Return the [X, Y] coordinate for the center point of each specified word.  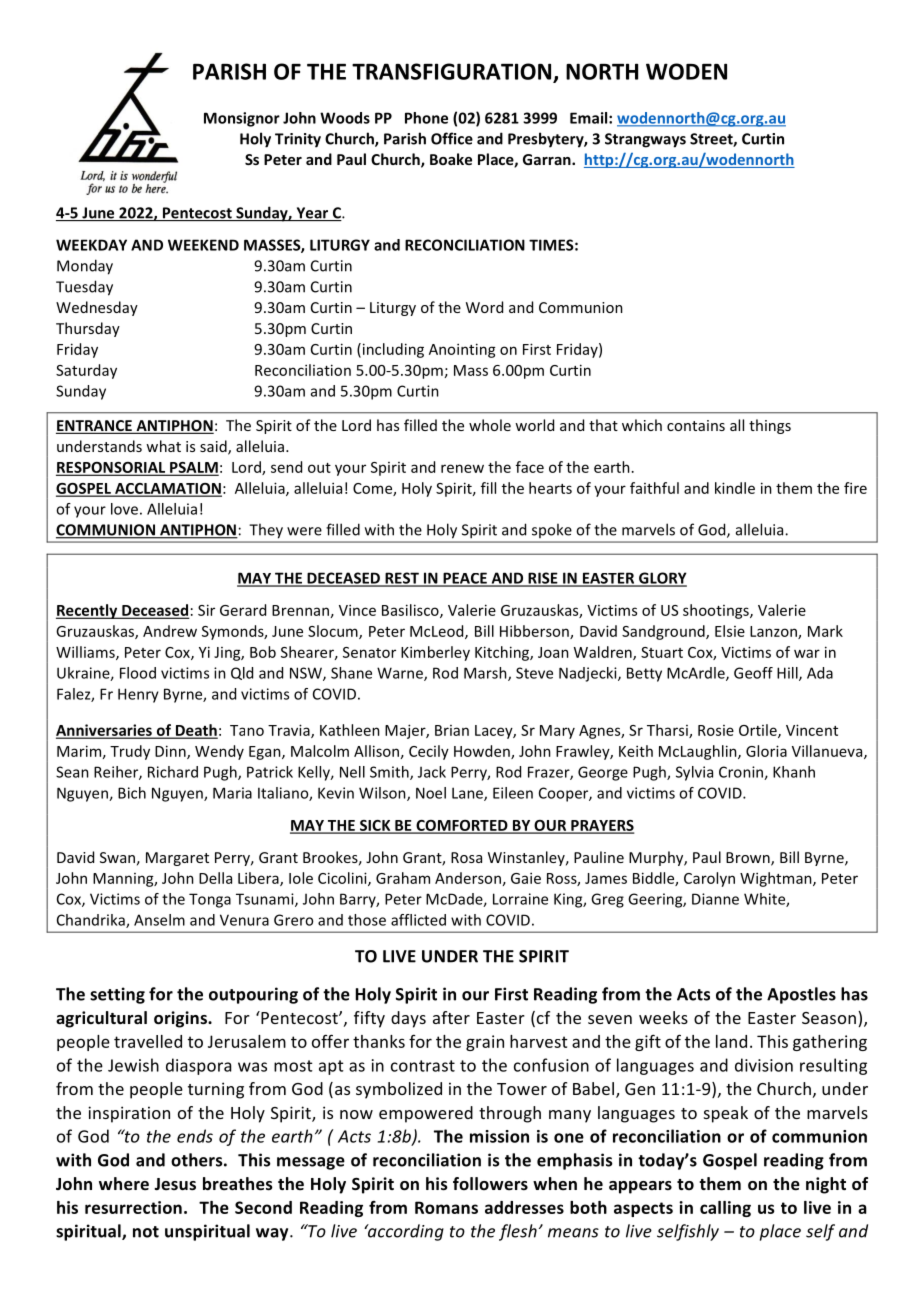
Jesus [175, 1184]
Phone [426, 118]
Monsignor [242, 119]
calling [725, 1209]
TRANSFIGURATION [453, 72]
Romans [446, 1207]
